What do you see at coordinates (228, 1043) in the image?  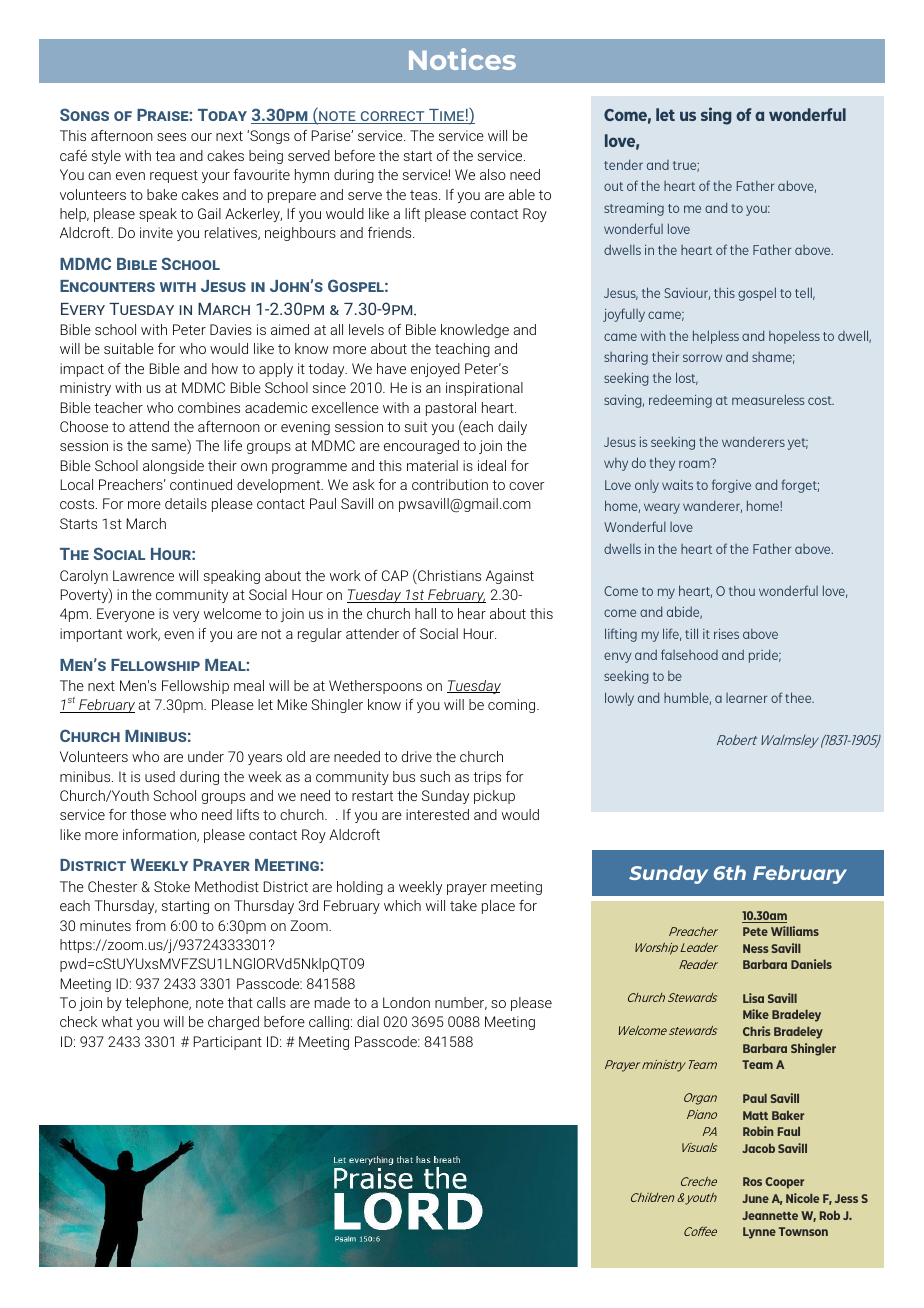 I see `Participant` at bounding box center [228, 1043].
